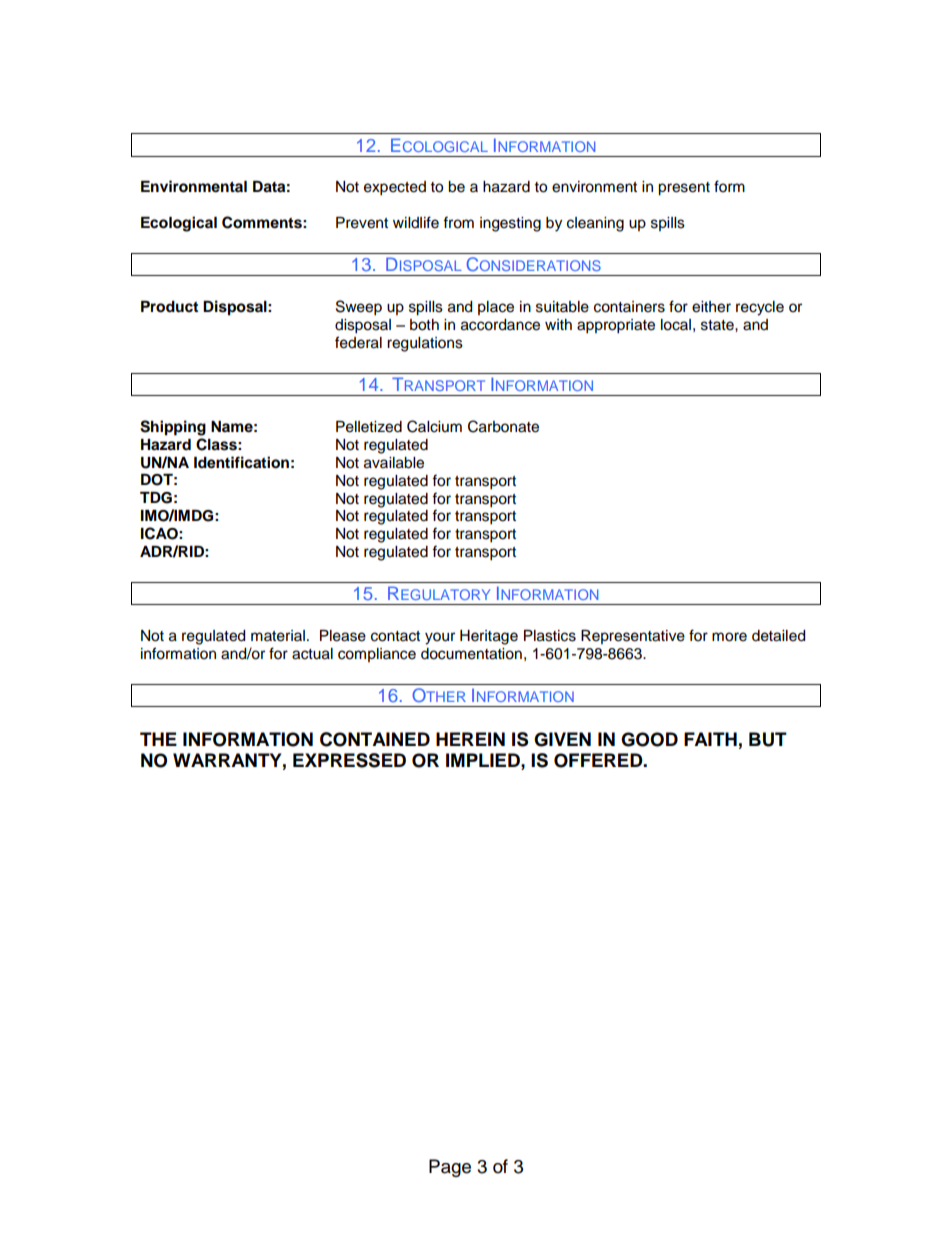 The height and width of the page is (1233, 952). I want to click on Page, so click(450, 1168).
